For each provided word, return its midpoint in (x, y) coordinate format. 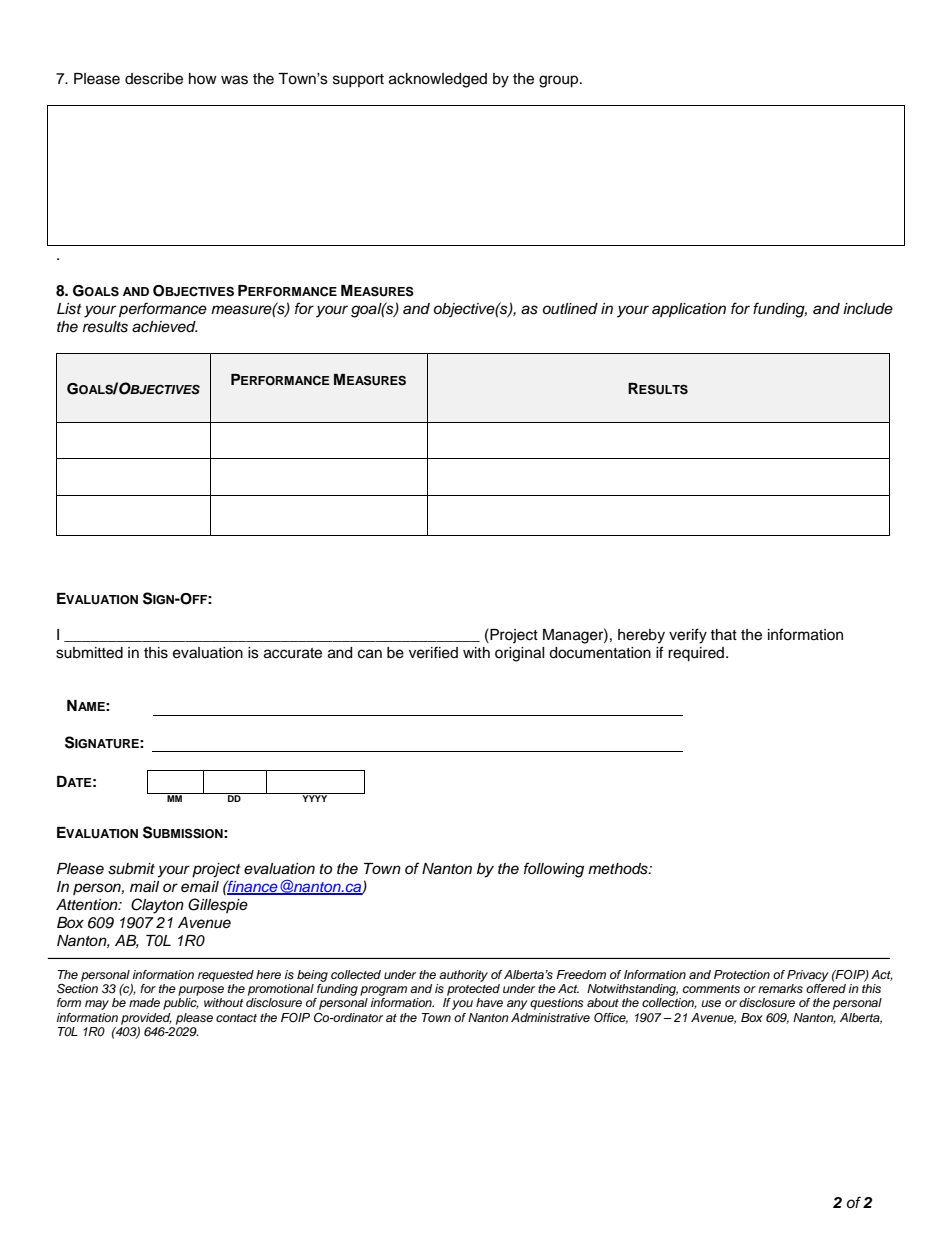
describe (154, 79)
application (689, 310)
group (560, 81)
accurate (293, 653)
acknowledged (438, 80)
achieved (165, 327)
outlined (570, 309)
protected (473, 990)
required (696, 654)
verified (433, 652)
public (181, 1004)
